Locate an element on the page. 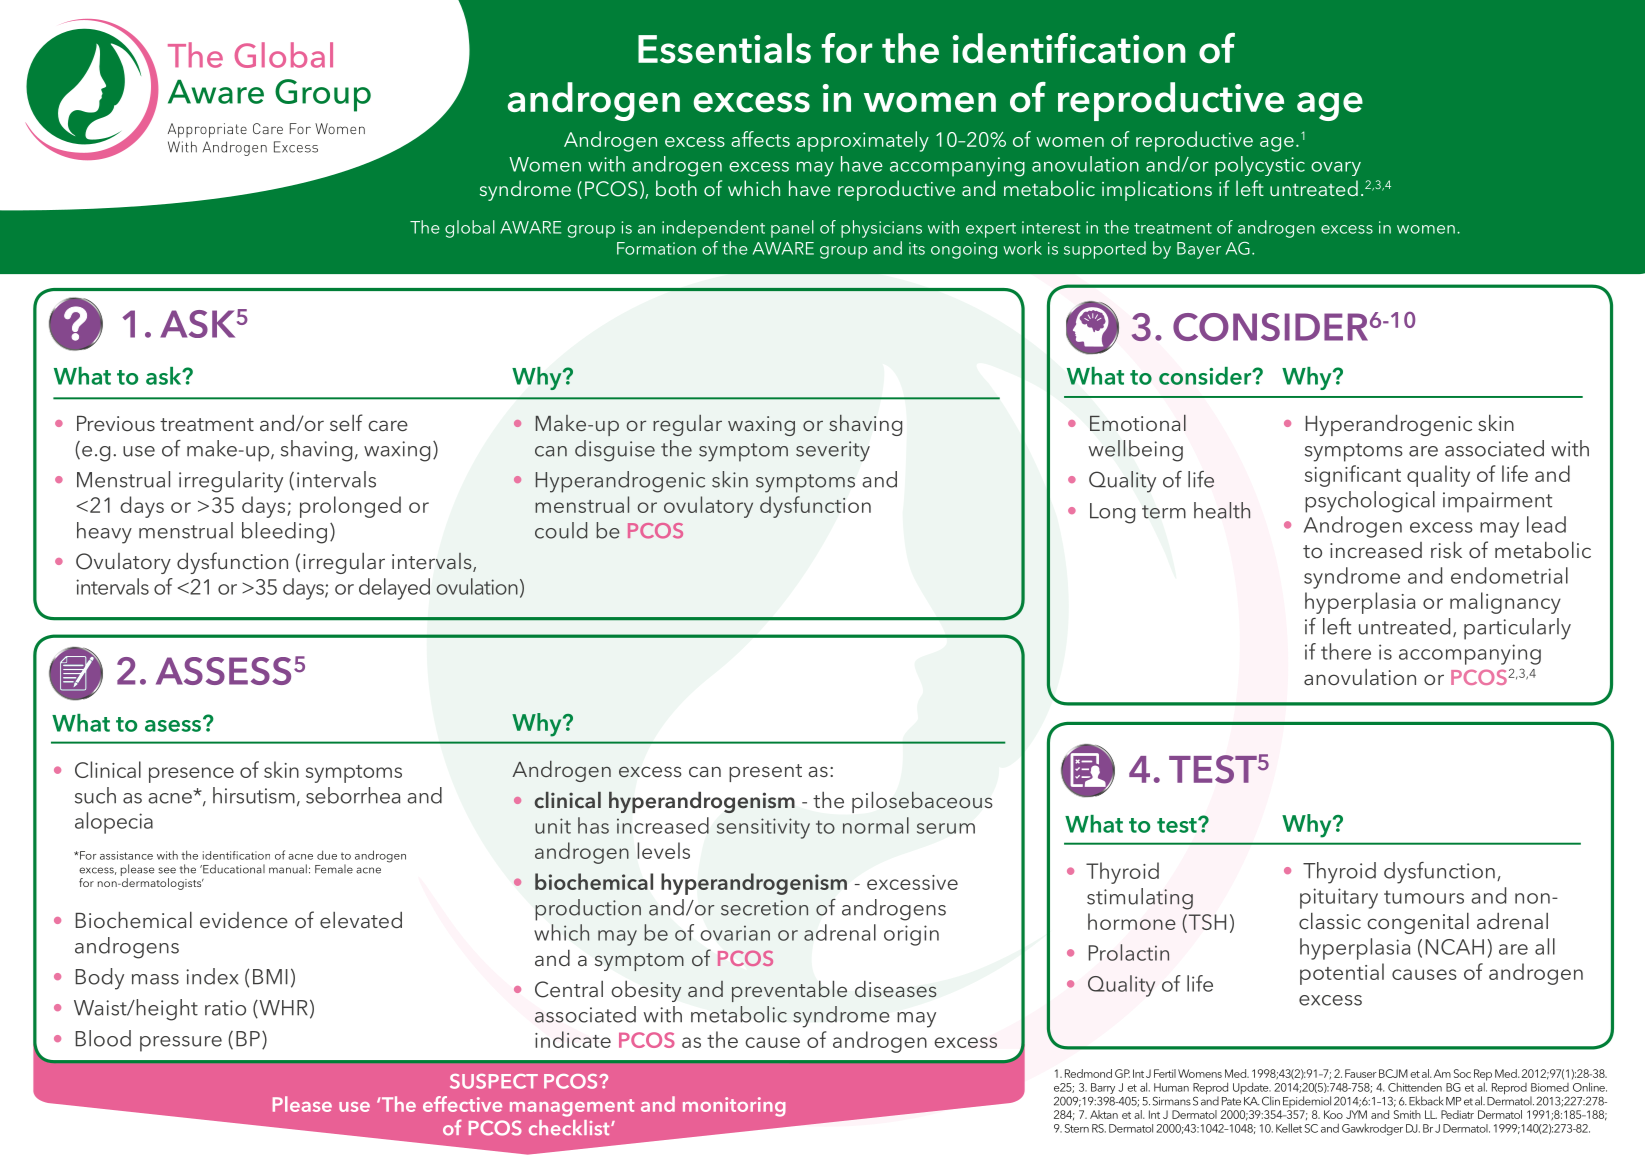 This image has height=1163, width=1645. Essentials is located at coordinates (724, 48).
